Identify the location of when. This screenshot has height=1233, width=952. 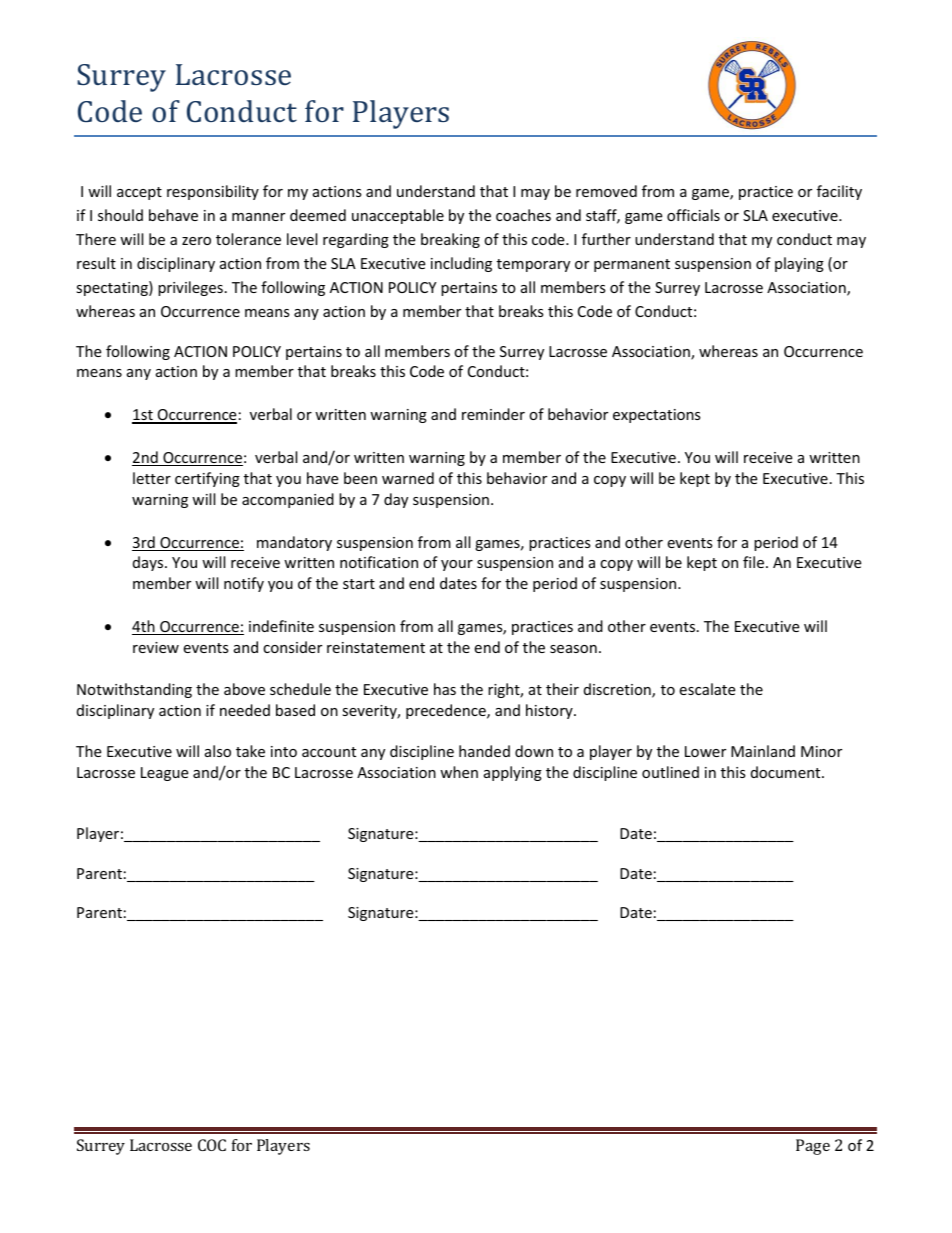
(459, 772).
